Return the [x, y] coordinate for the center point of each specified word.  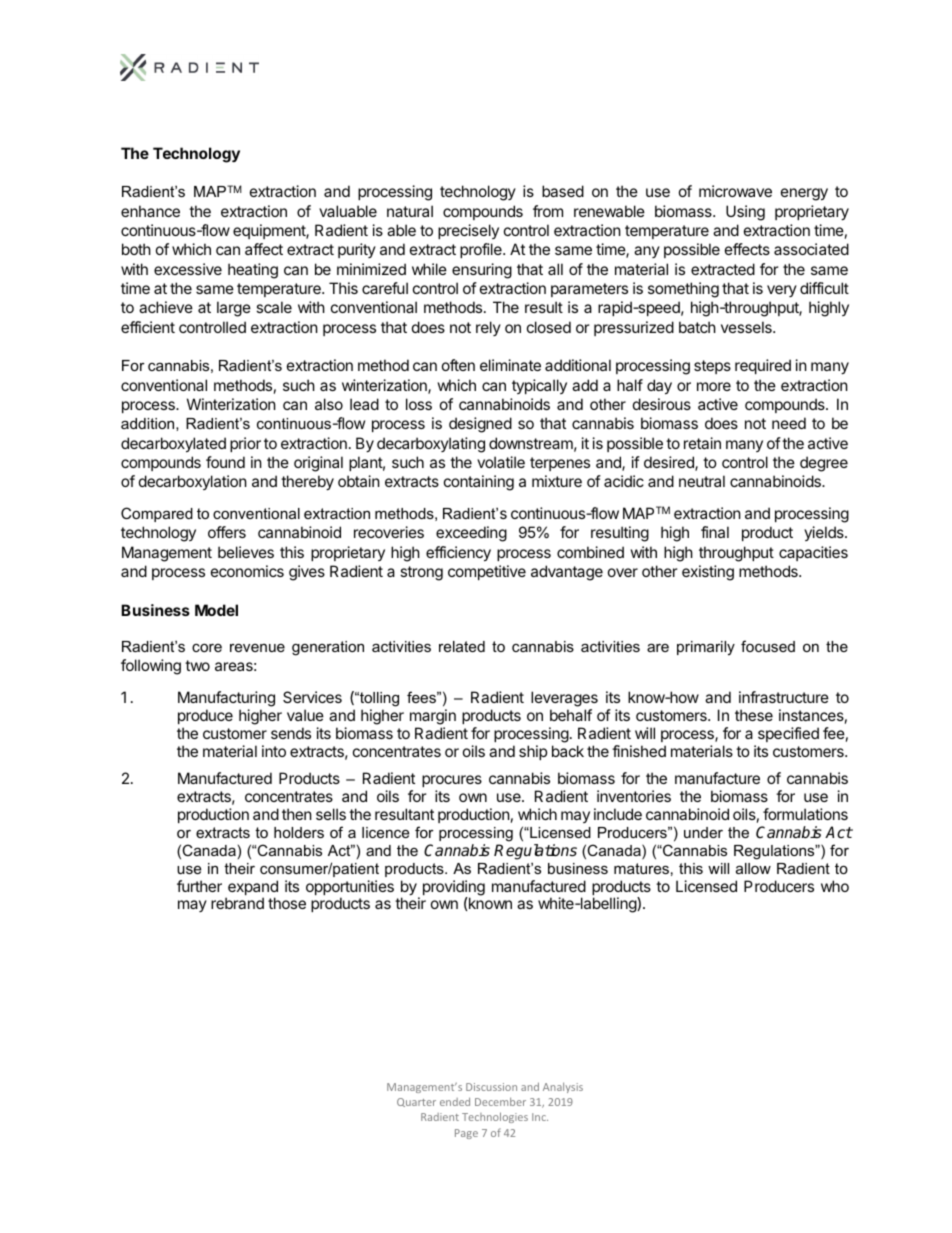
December [500, 1101]
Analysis [563, 1087]
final [715, 532]
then [297, 814]
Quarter [416, 1102]
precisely [468, 231]
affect [264, 249]
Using [745, 213]
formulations [805, 814]
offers [227, 532]
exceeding [471, 534]
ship [533, 752]
